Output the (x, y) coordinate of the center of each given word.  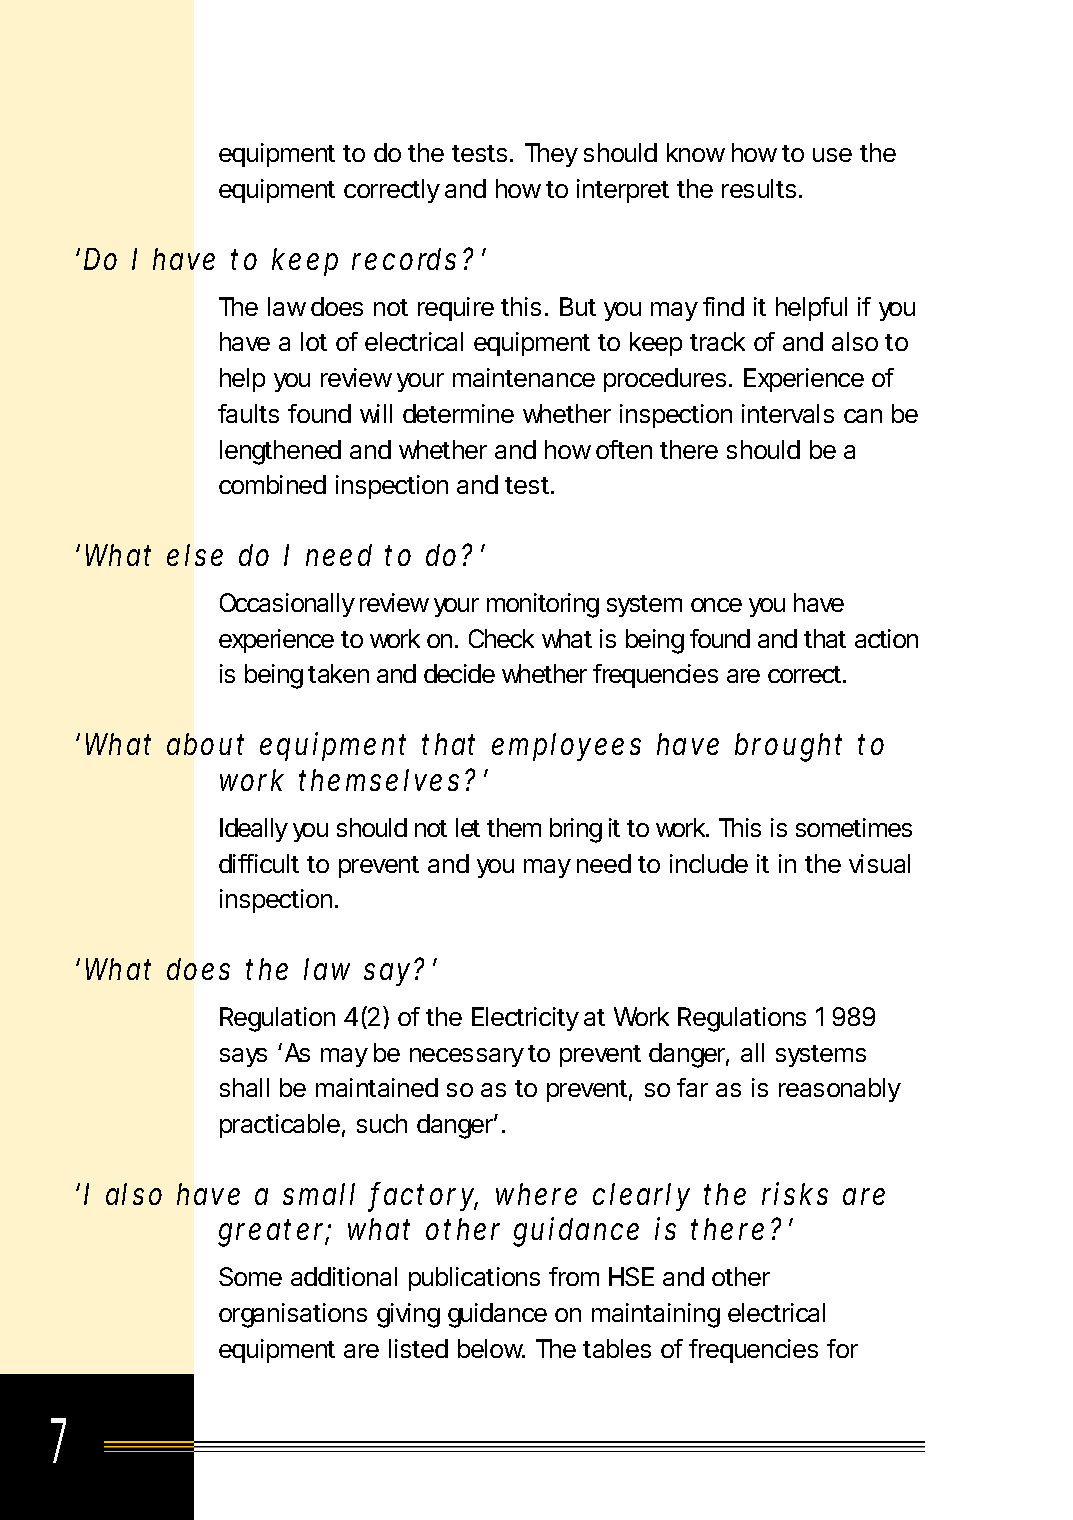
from (574, 1276)
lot (314, 341)
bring (576, 830)
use (832, 155)
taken (338, 673)
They (551, 155)
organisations (293, 1315)
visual (879, 863)
